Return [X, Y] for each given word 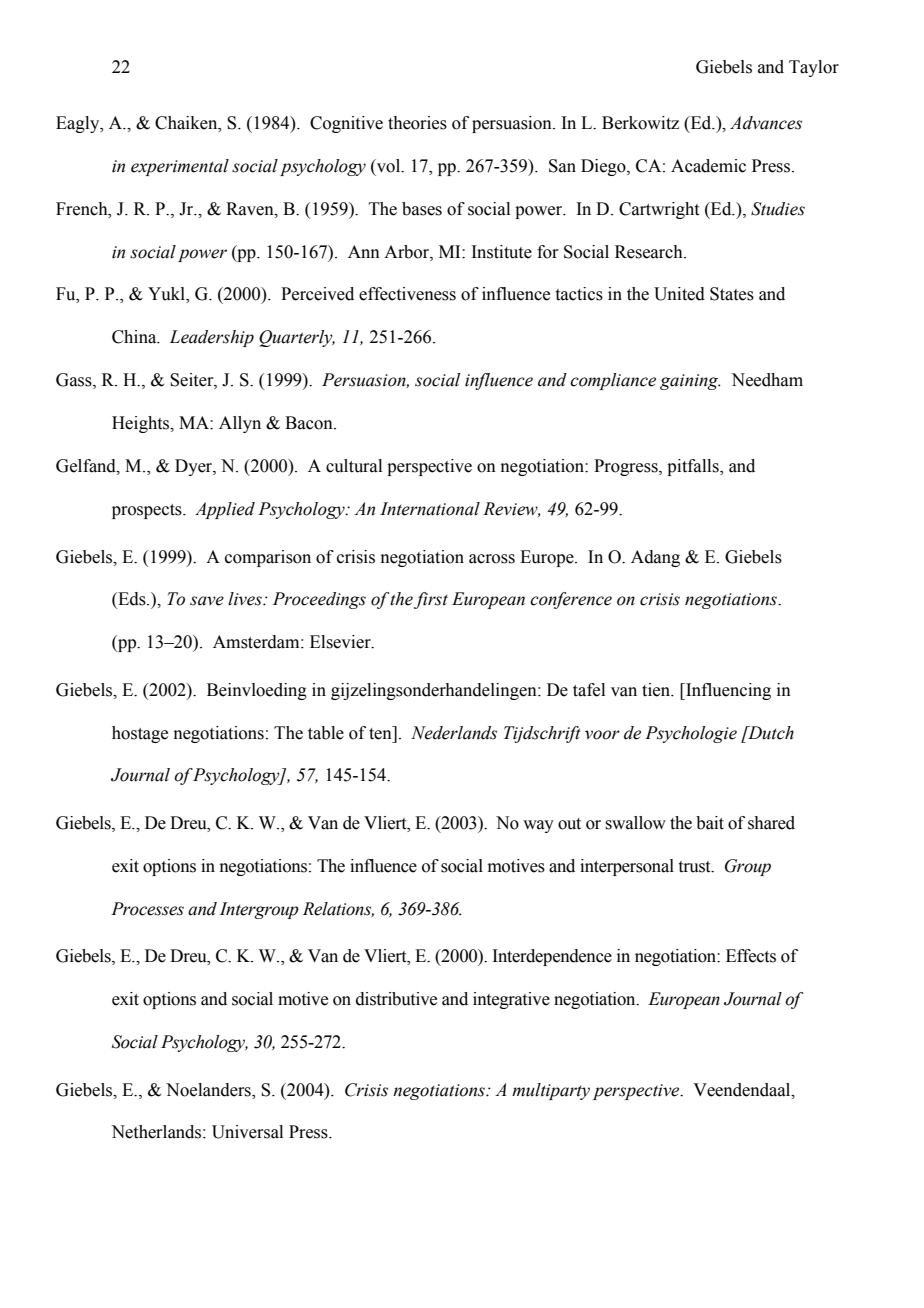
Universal [247, 1132]
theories [417, 123]
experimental [180, 167]
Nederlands [454, 733]
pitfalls [694, 467]
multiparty [551, 1091]
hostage [140, 734]
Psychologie [691, 734]
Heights [142, 424]
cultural [354, 466]
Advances [766, 123]
